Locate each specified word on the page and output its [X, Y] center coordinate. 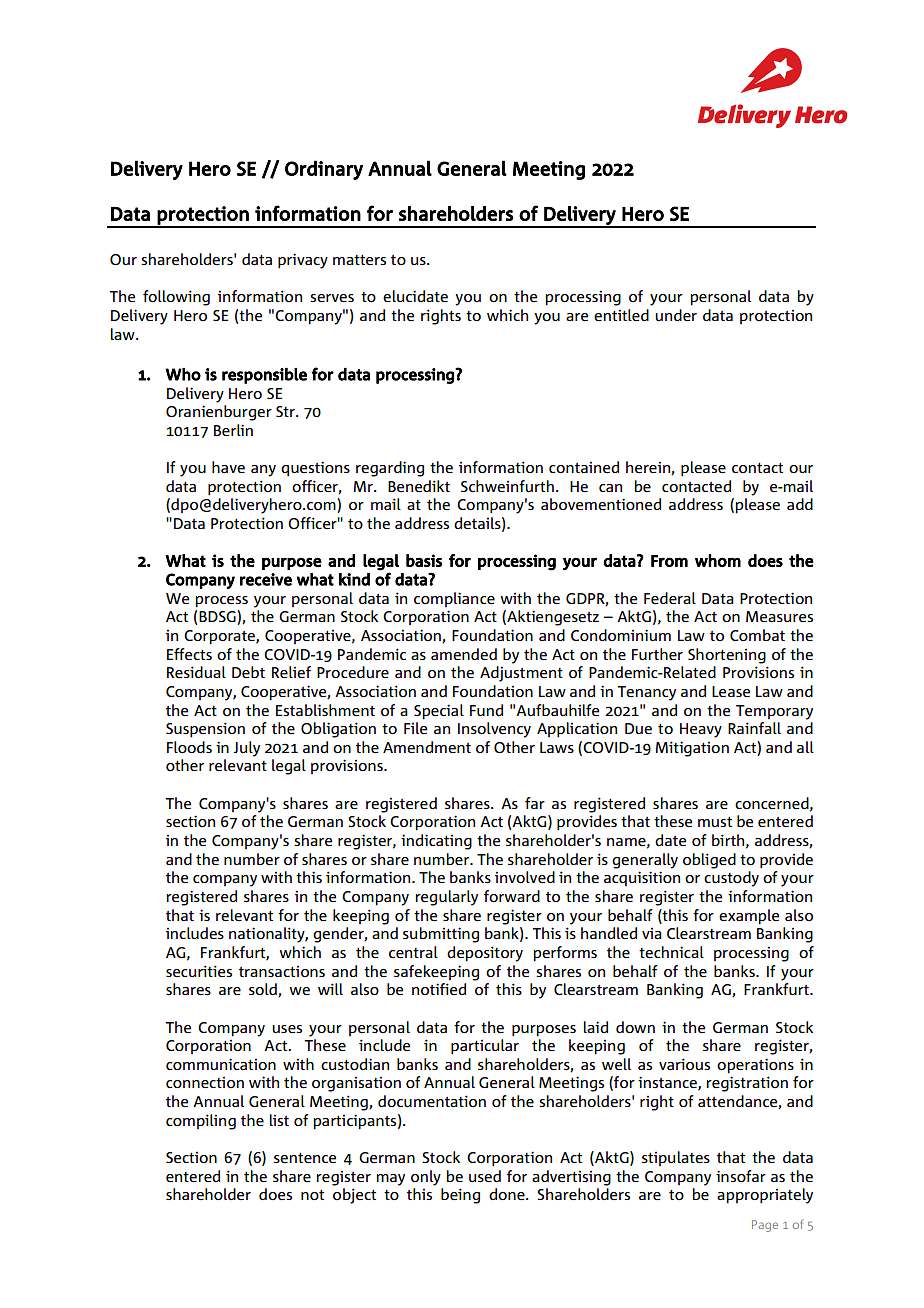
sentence [305, 1158]
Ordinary [324, 170]
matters [359, 260]
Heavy [701, 730]
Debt [248, 672]
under [676, 315]
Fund [486, 710]
